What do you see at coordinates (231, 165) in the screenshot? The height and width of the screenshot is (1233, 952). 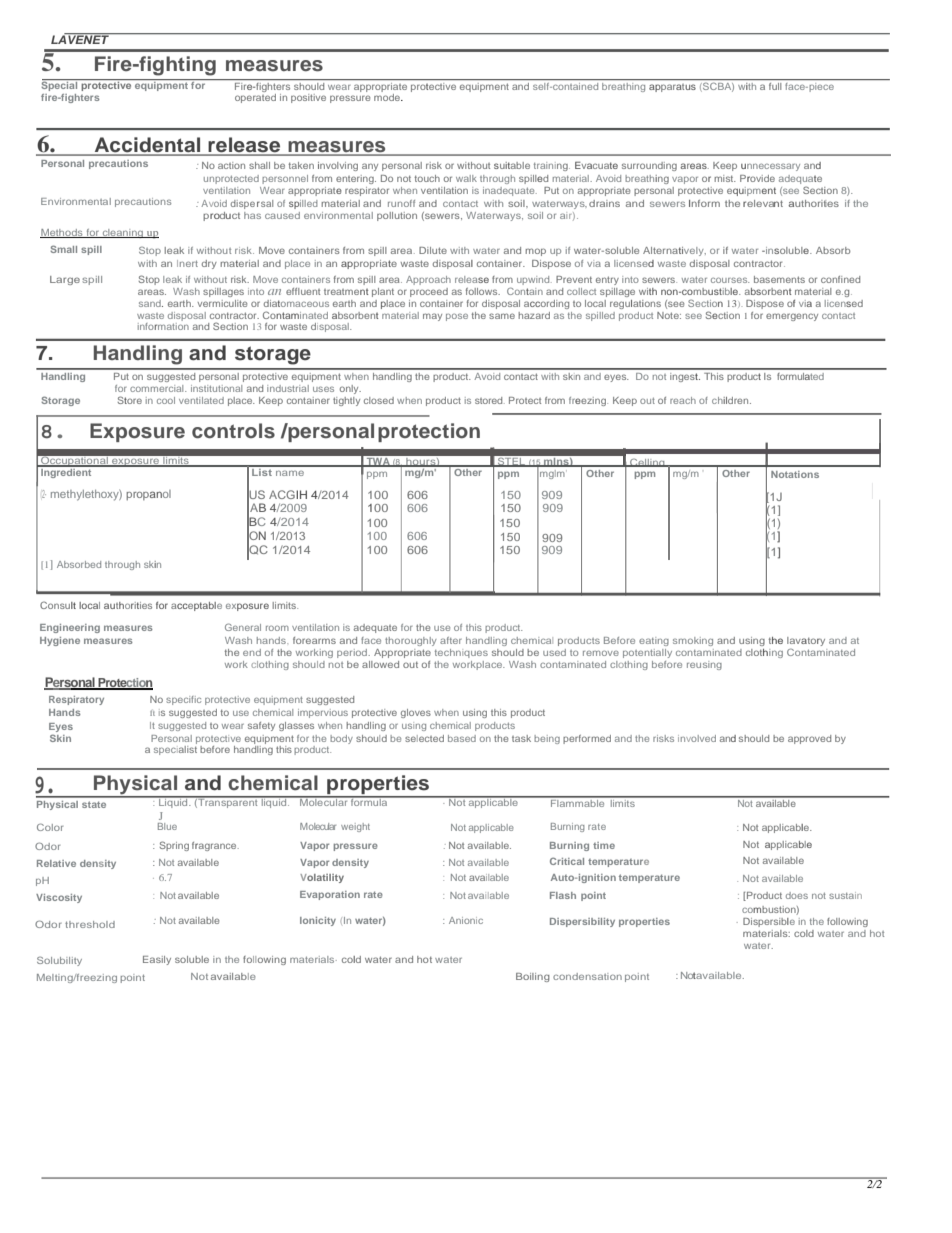 I see `action` at bounding box center [231, 165].
